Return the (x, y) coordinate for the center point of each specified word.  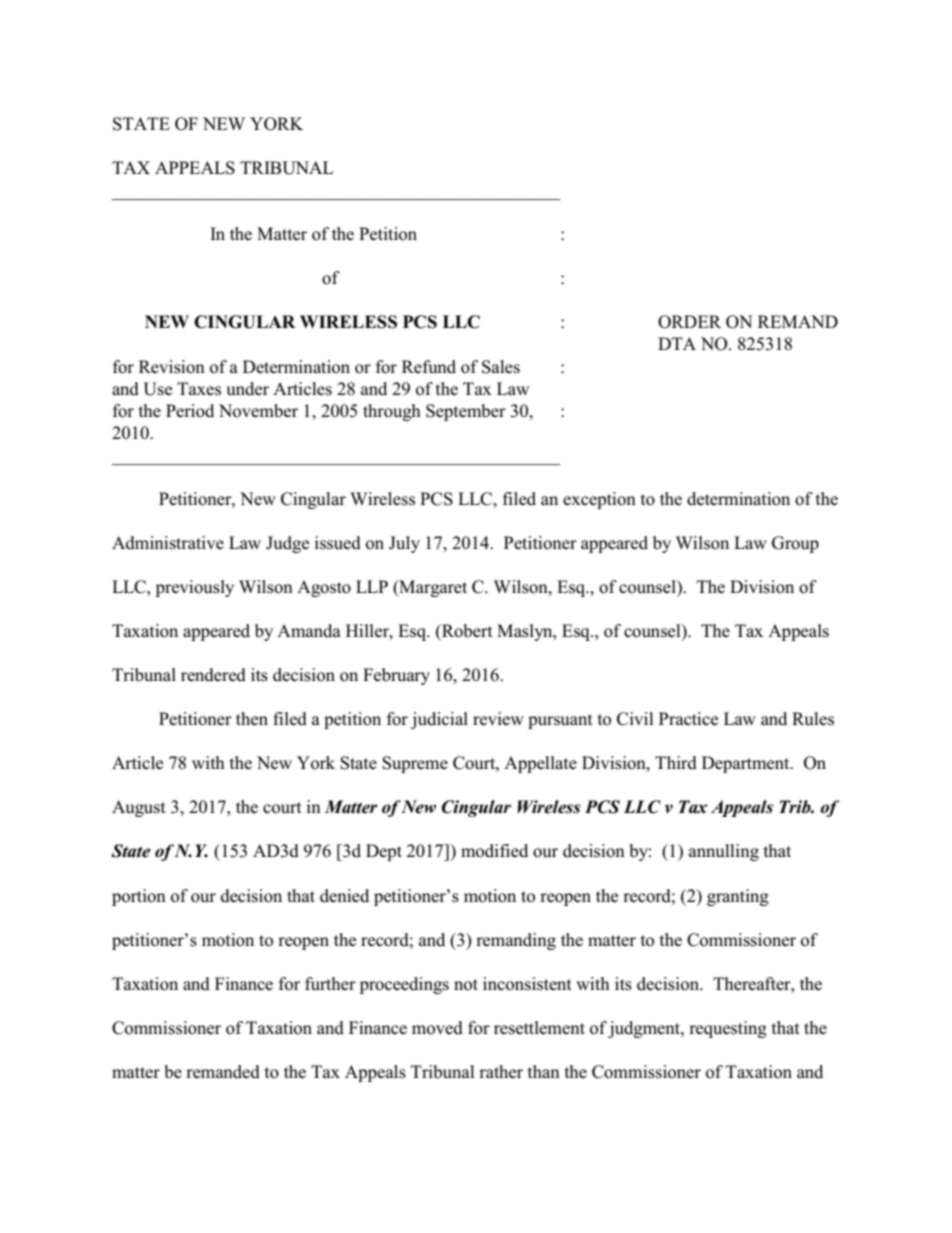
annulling (724, 852)
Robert (466, 631)
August (139, 808)
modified (494, 851)
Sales (501, 367)
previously (195, 588)
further (330, 983)
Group (795, 544)
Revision (172, 367)
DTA (677, 343)
